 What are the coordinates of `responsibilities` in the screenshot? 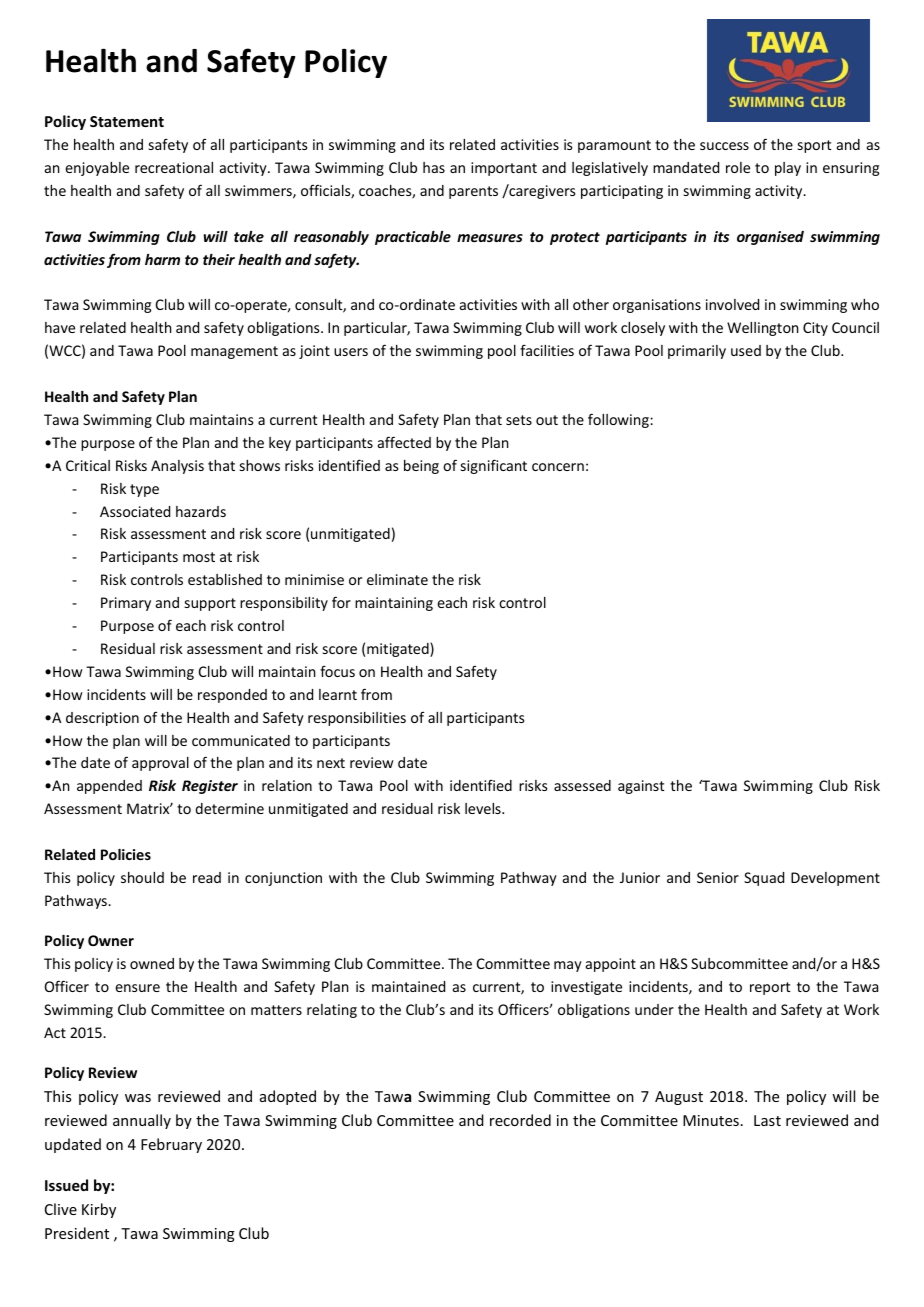 It's located at (357, 719).
